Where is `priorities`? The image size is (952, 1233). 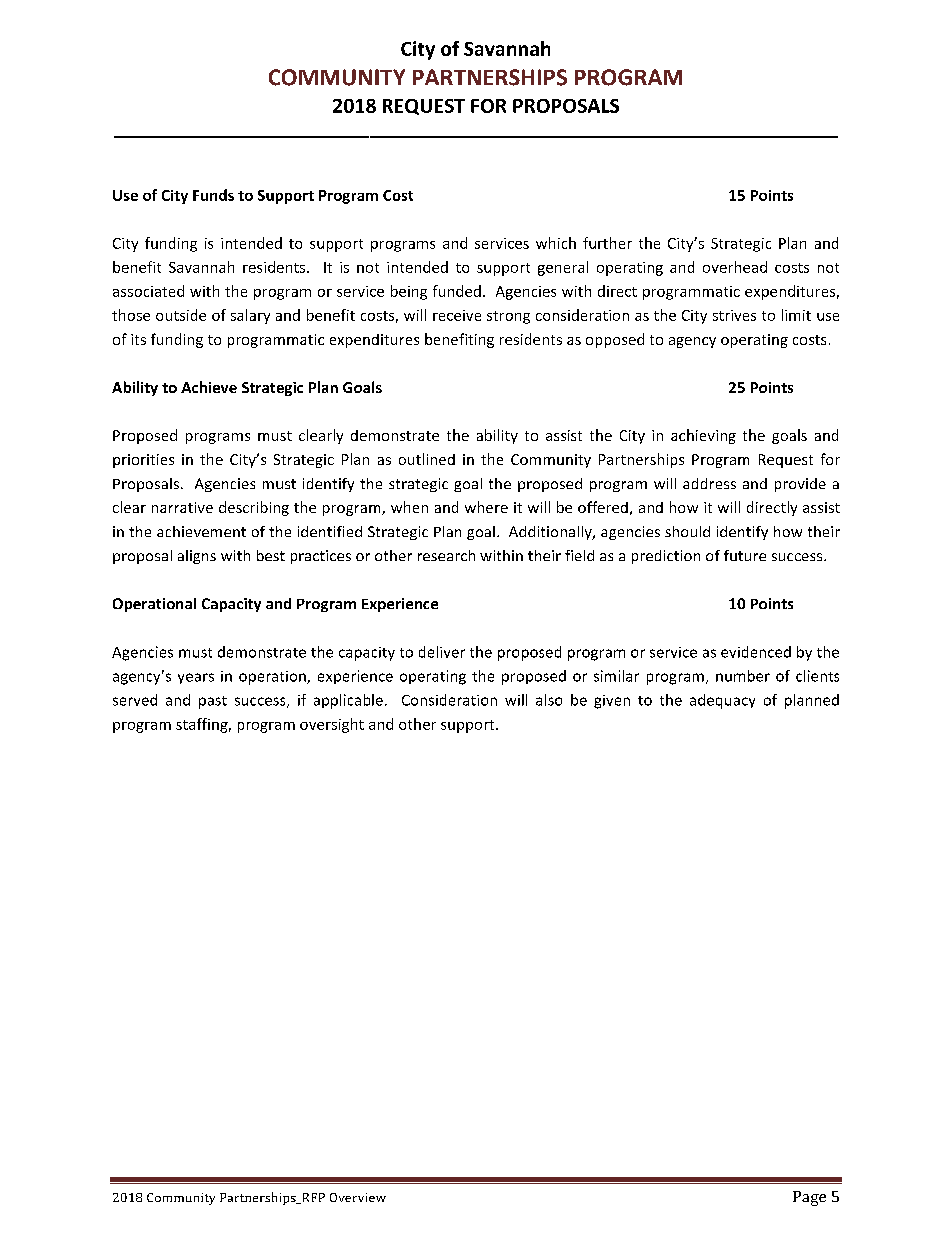 priorities is located at coordinates (143, 461).
